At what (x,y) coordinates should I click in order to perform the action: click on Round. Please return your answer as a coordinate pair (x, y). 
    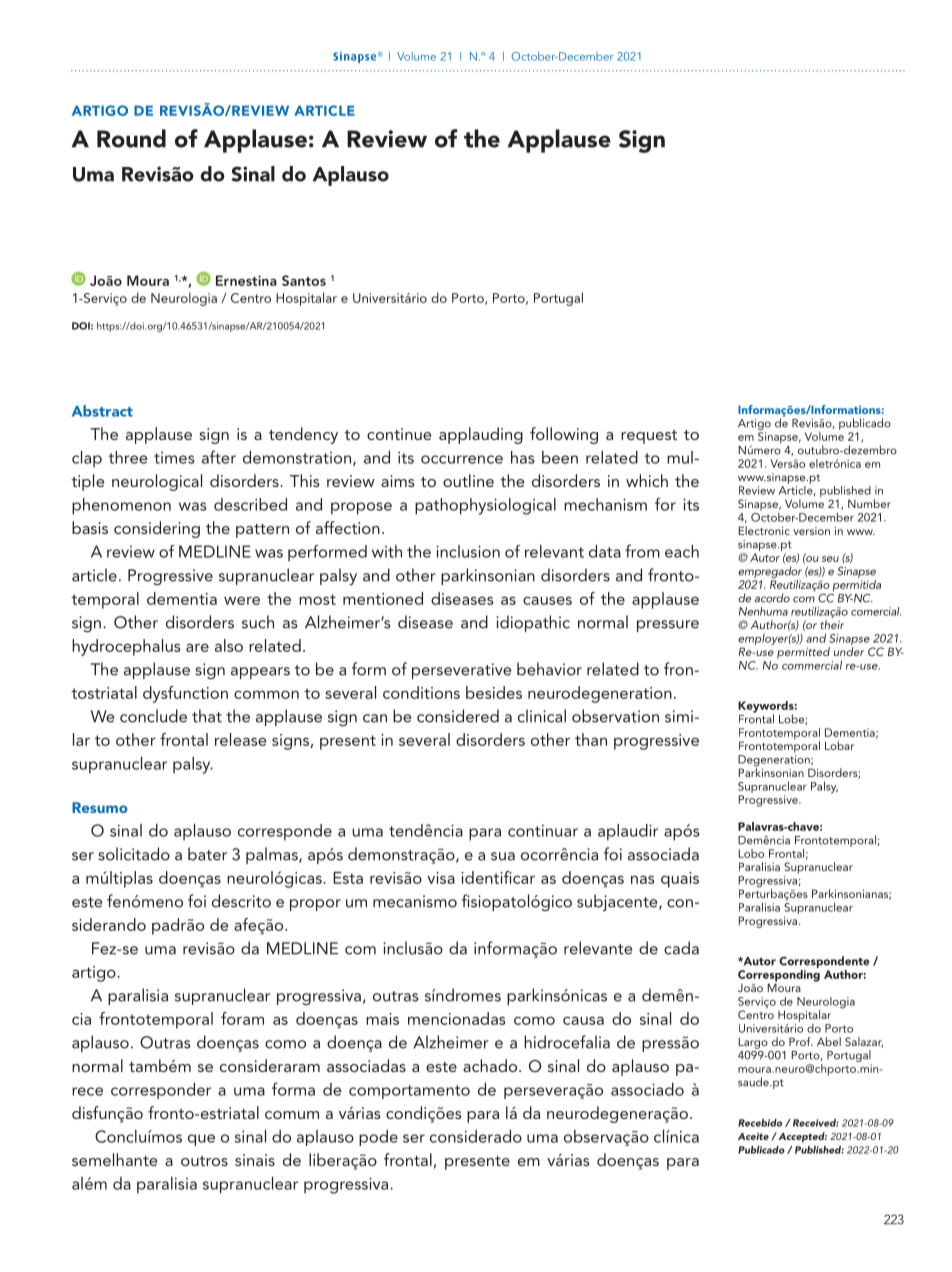
    Looking at the image, I should click on (131, 138).
